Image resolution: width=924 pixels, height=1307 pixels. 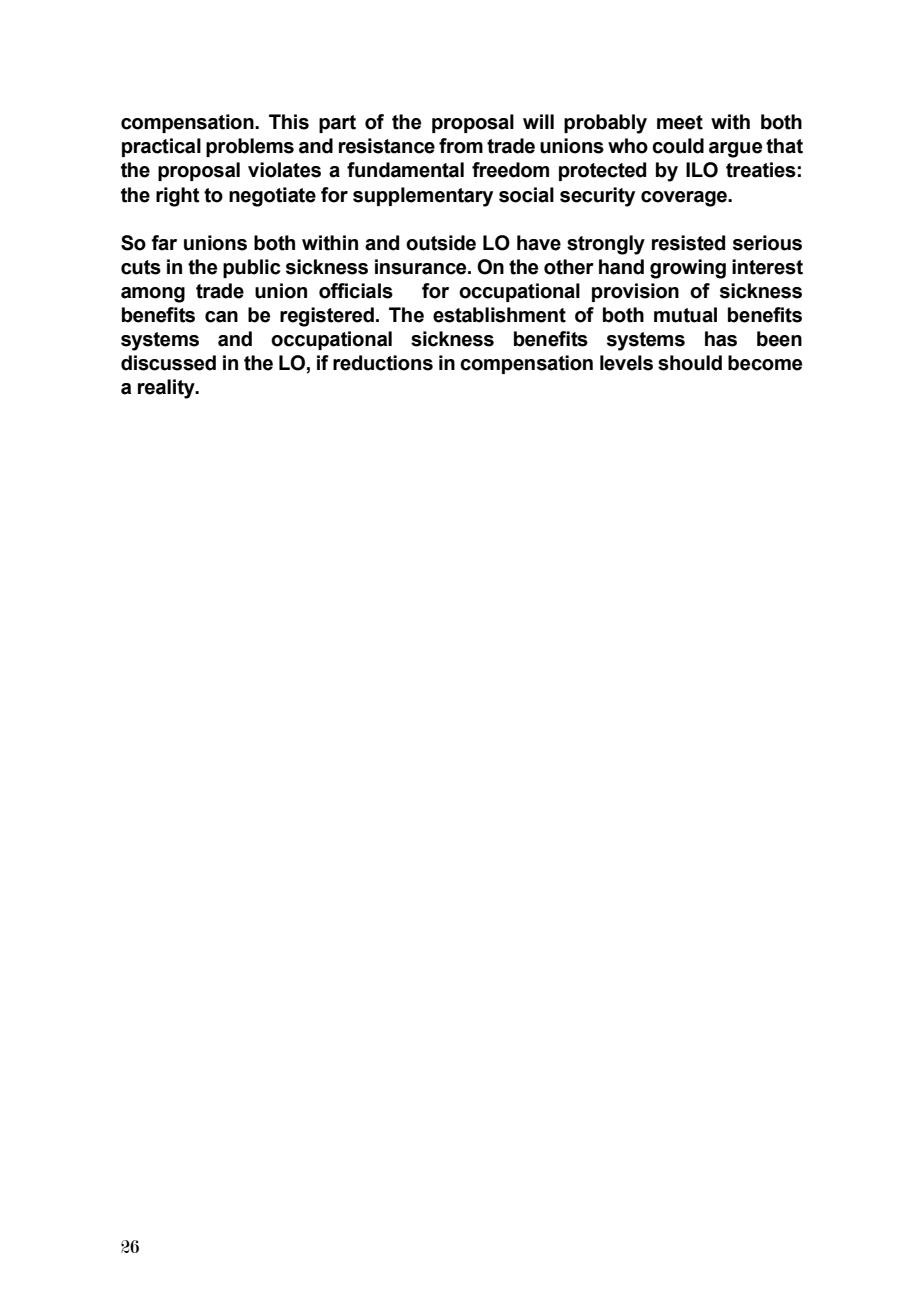 I want to click on This, so click(x=289, y=122).
